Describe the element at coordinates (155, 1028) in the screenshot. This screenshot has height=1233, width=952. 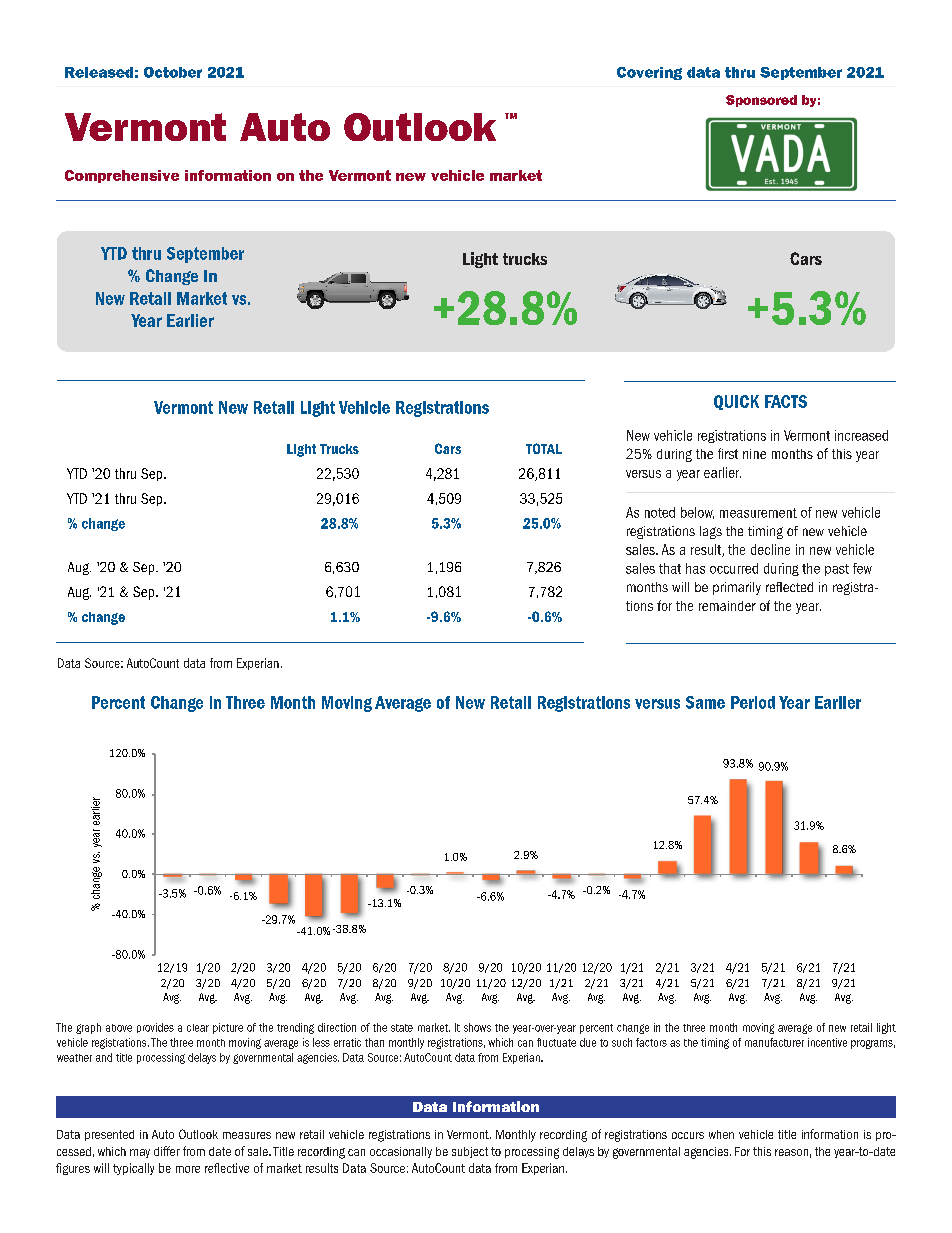
I see `provides` at that location.
